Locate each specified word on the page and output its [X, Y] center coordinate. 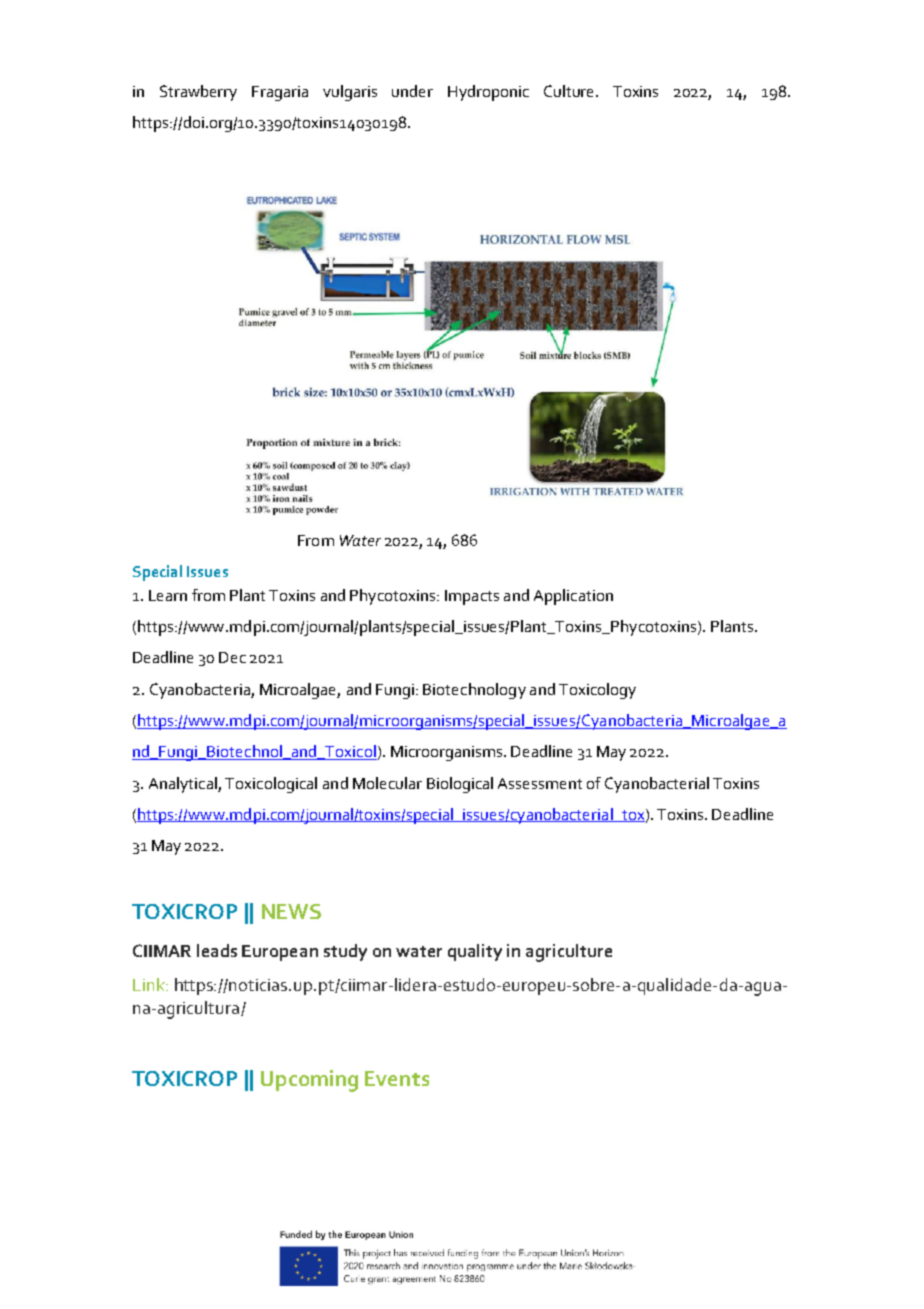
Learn [168, 595]
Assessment [540, 783]
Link [150, 984]
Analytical [184, 785]
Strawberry [198, 93]
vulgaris [350, 93]
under [412, 91]
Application [573, 597]
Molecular [387, 783]
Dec [232, 657]
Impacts [472, 597]
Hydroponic [488, 93]
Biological [460, 785]
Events [397, 1078]
